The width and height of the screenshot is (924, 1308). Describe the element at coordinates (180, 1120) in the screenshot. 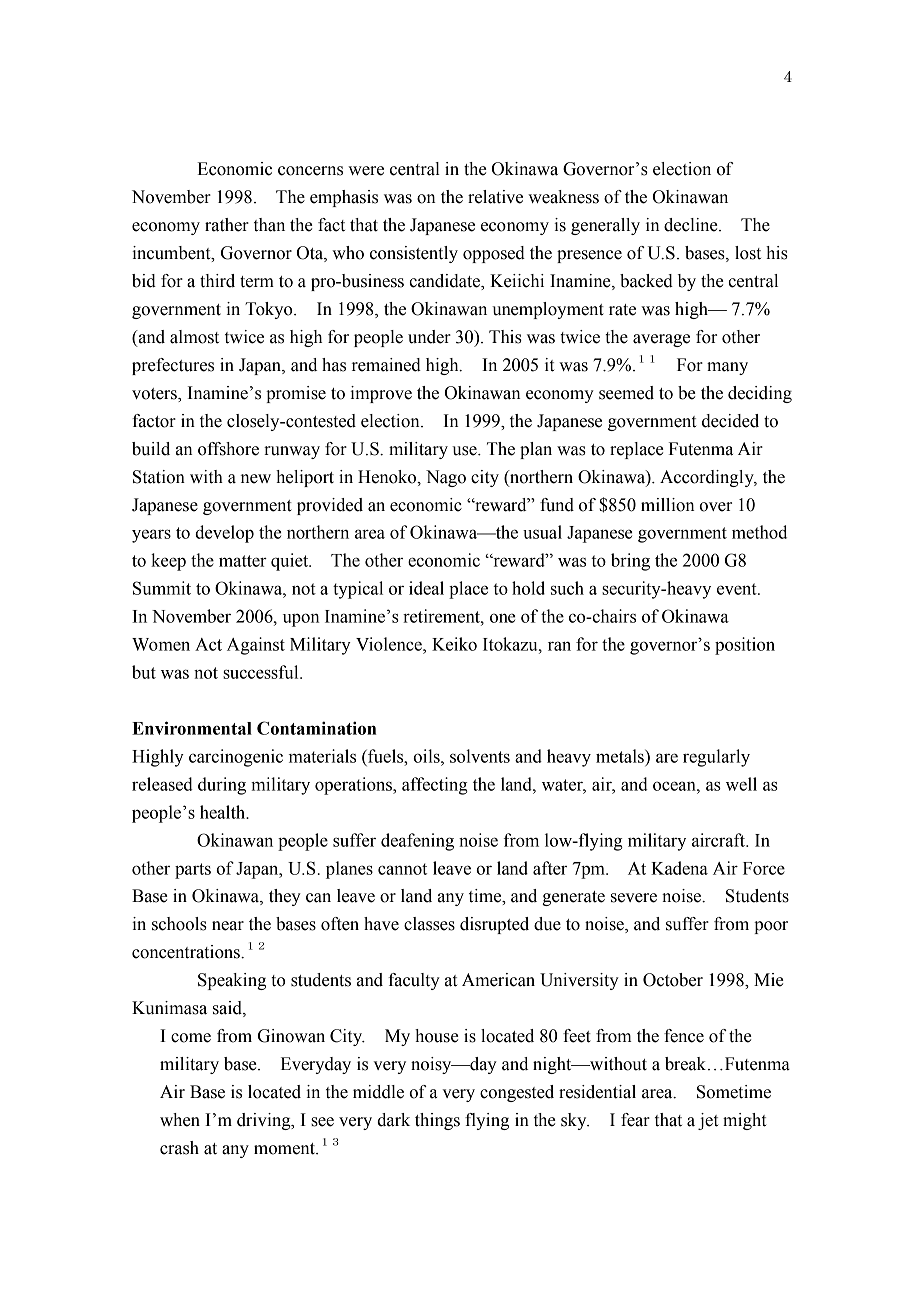

I see `when` at that location.
